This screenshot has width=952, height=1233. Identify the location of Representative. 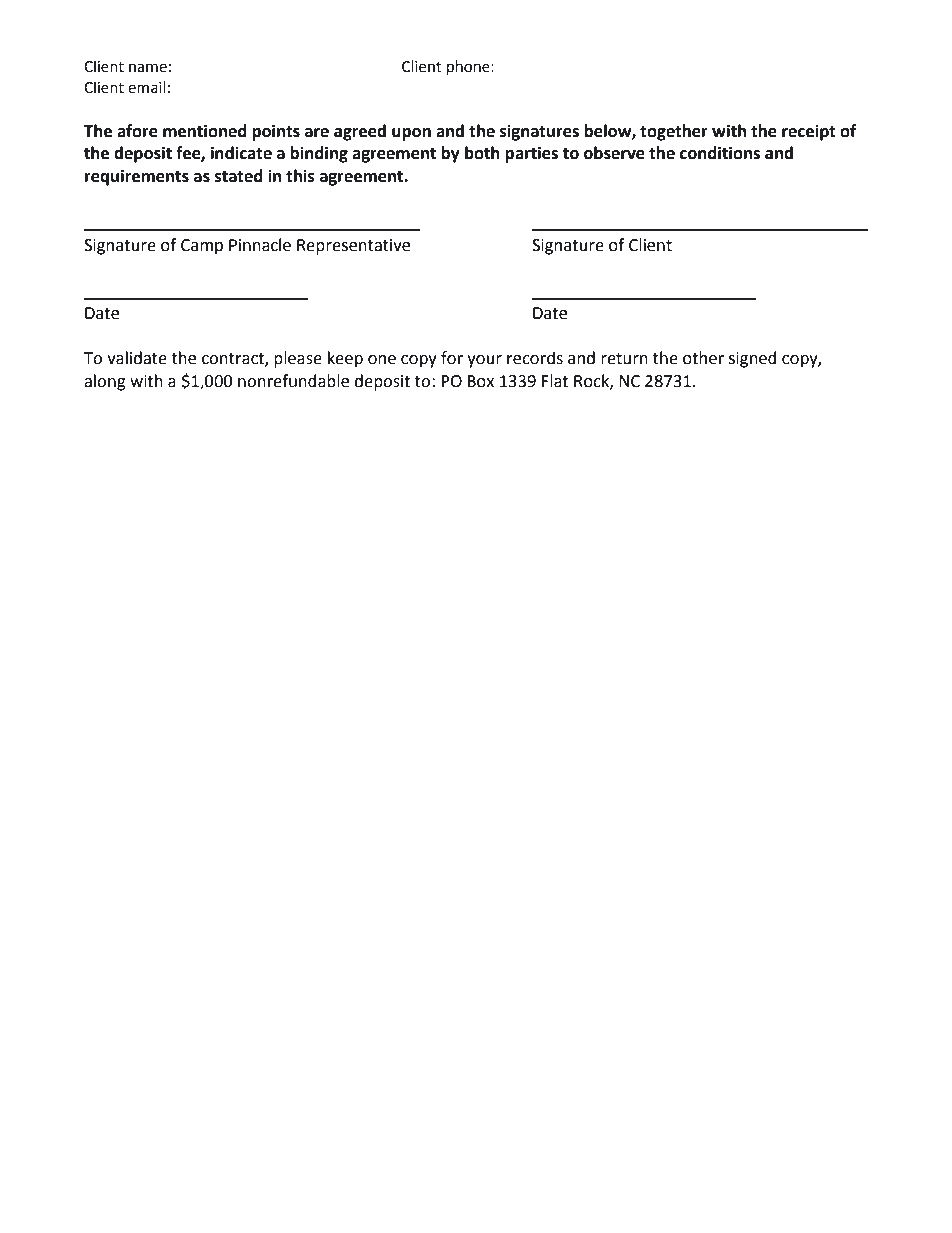
(353, 247).
